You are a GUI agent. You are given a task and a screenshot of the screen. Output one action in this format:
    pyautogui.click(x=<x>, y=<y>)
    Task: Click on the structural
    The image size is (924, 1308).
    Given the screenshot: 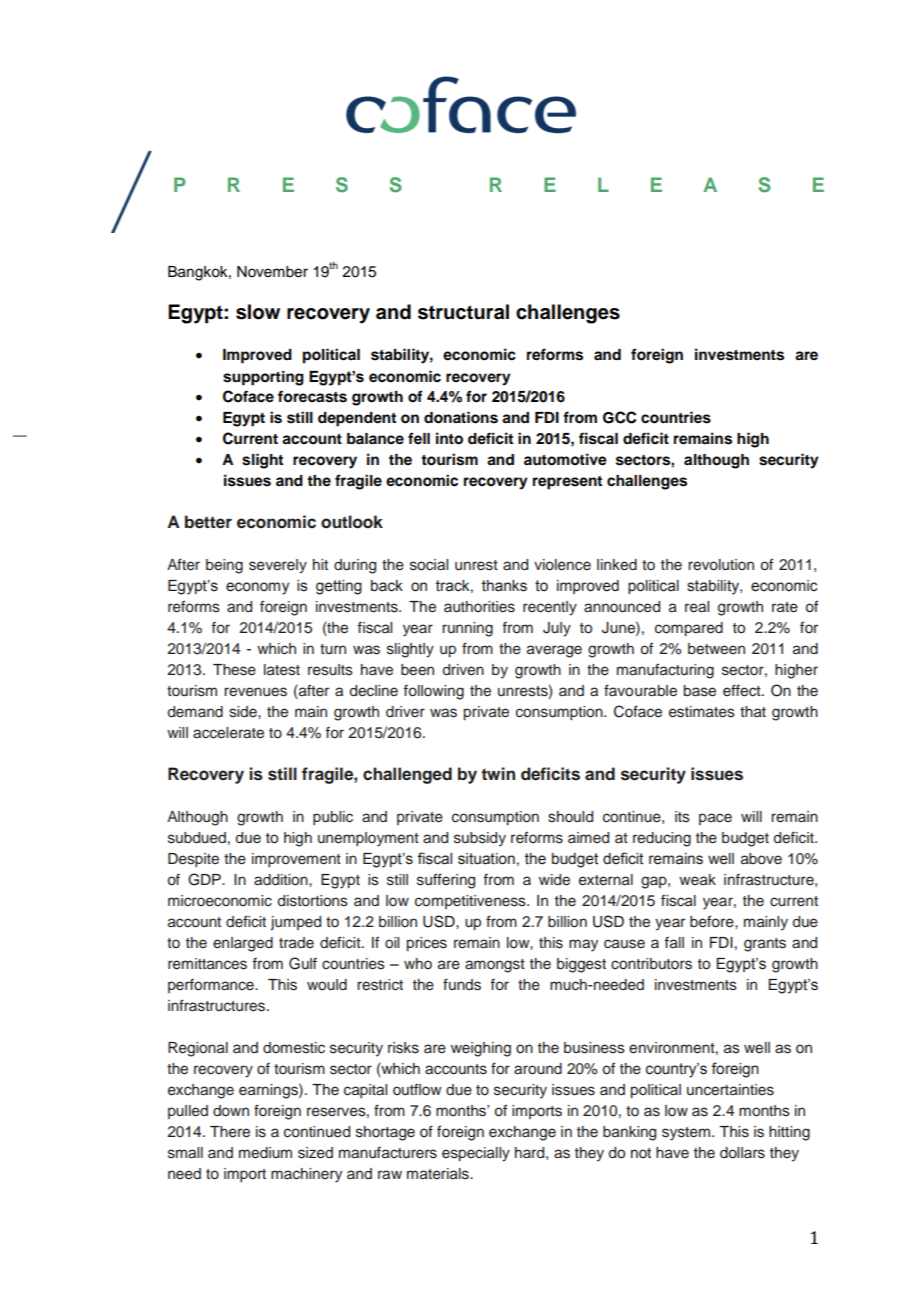 What is the action you would take?
    pyautogui.click(x=463, y=312)
